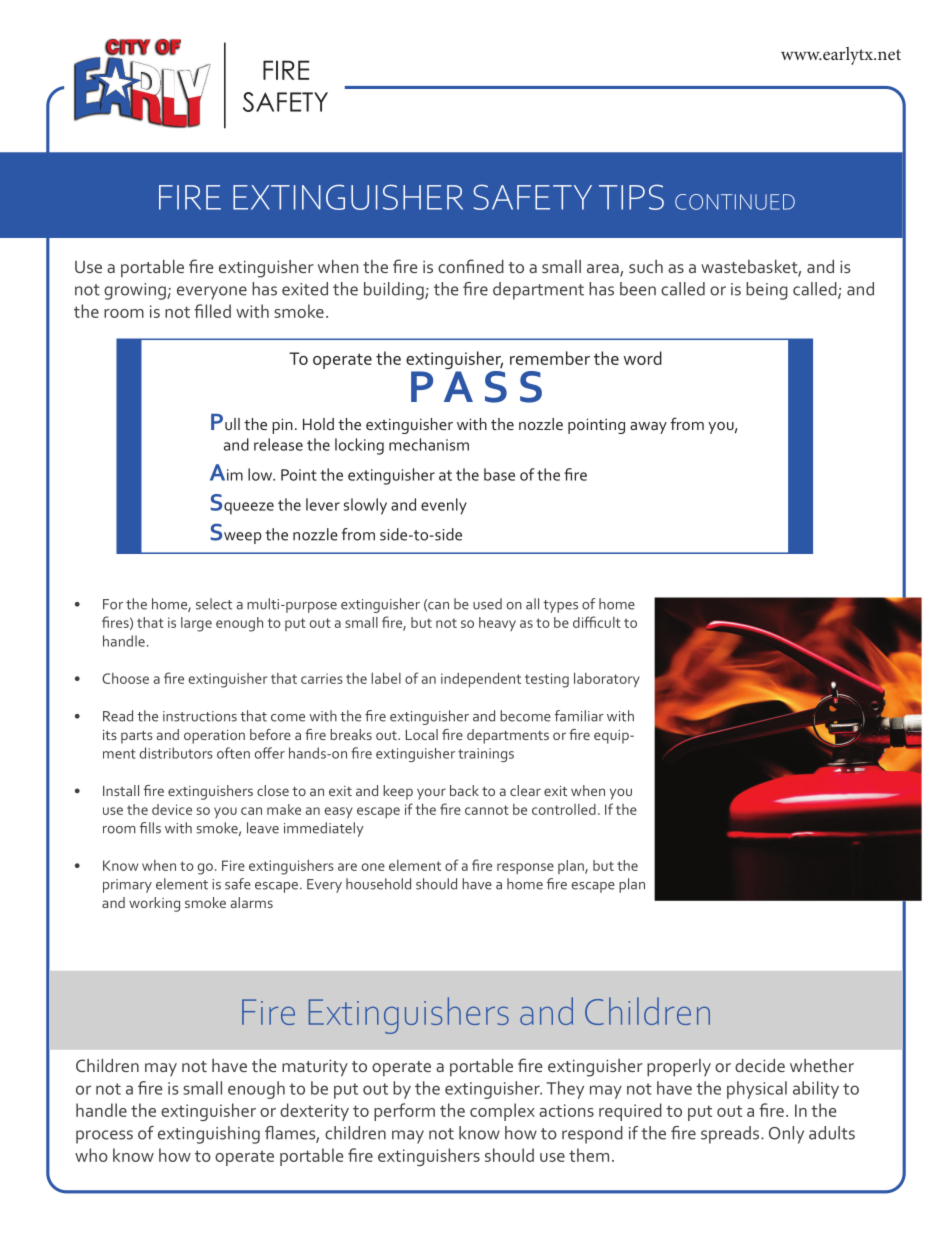  What do you see at coordinates (155, 828) in the screenshot?
I see `lls` at bounding box center [155, 828].
